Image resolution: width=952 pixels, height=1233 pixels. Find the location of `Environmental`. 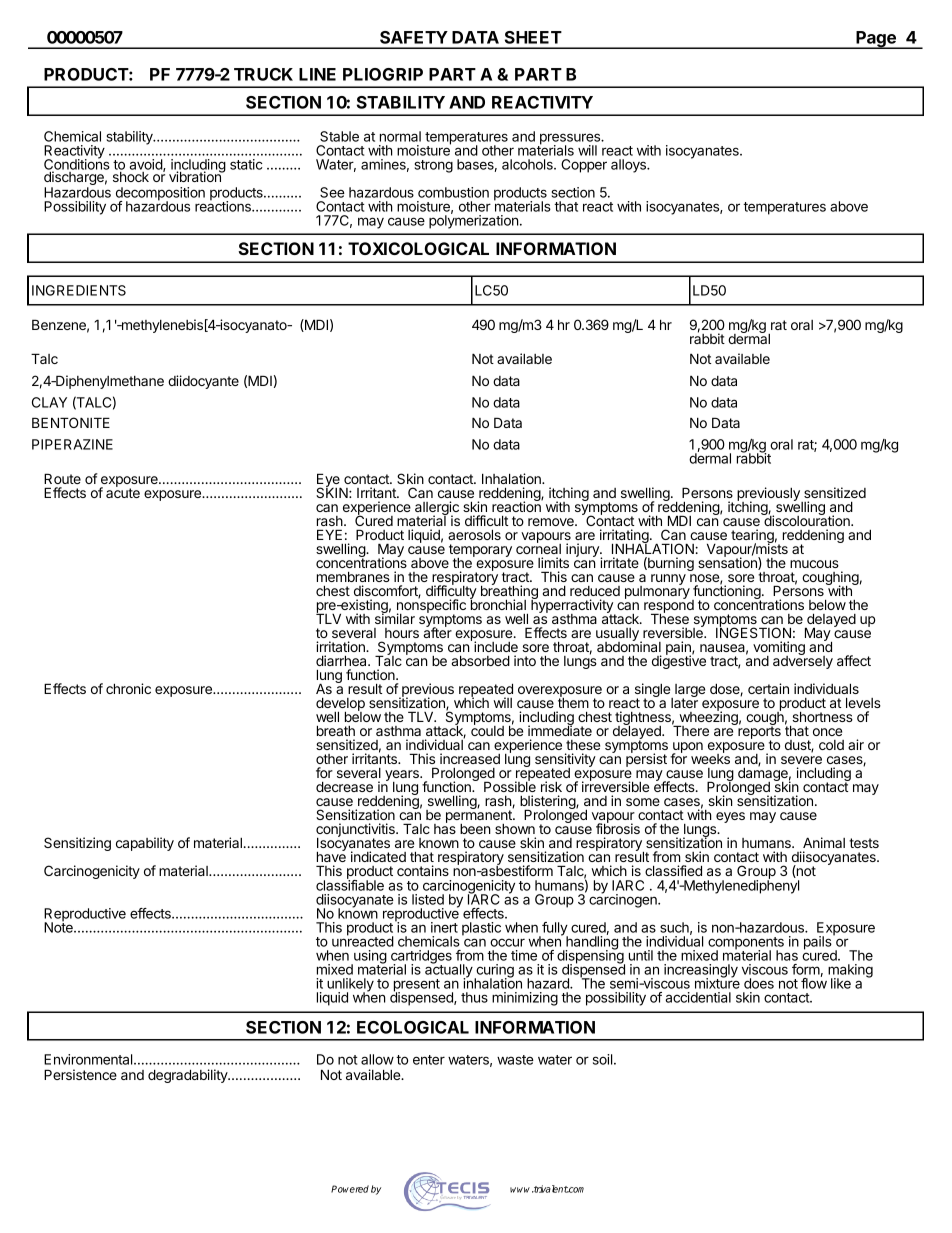

Environmental is located at coordinates (89, 1059).
